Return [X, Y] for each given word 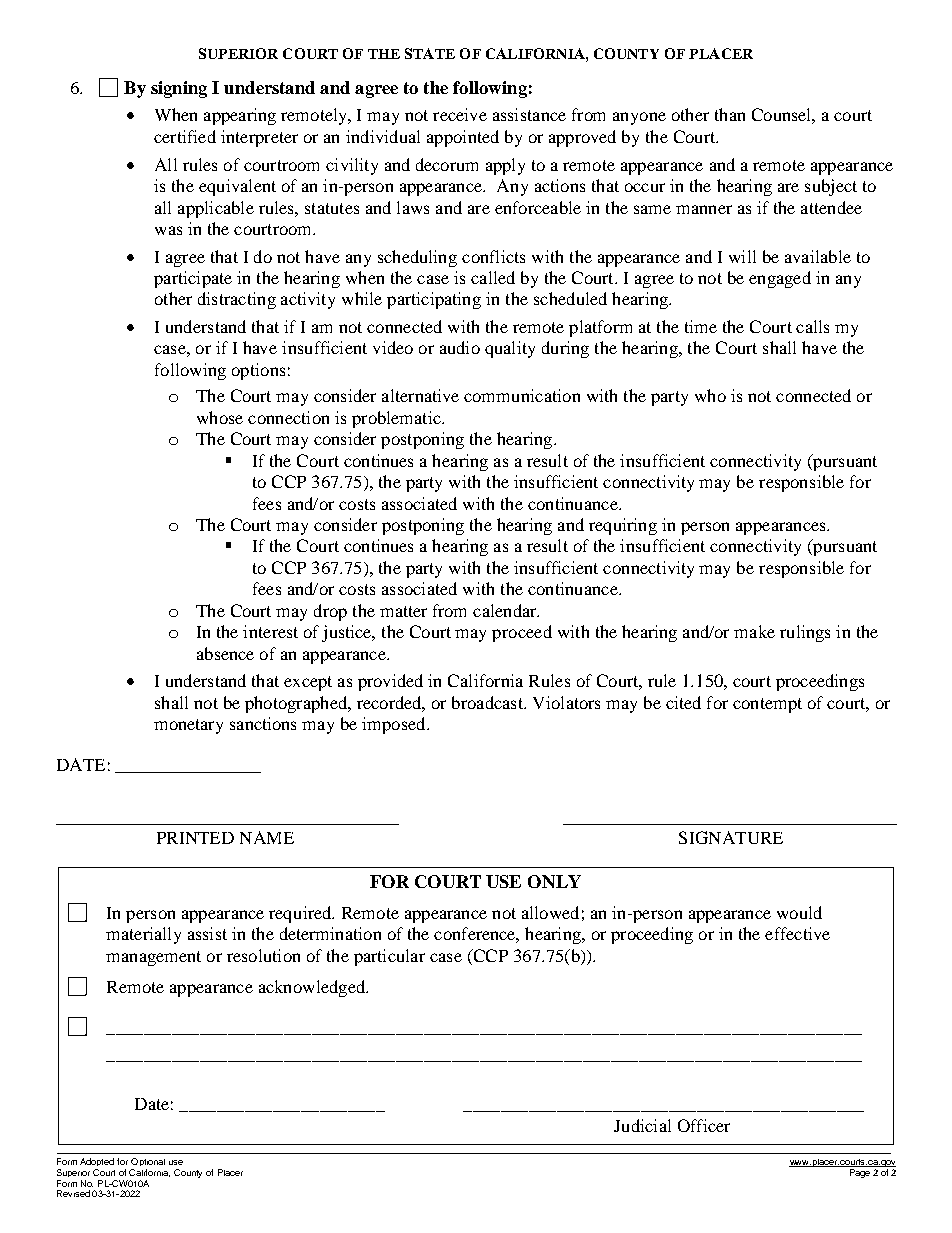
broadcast [488, 702]
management [153, 958]
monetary [188, 726]
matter [403, 611]
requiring [623, 526]
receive [460, 114]
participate [193, 279]
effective [797, 933]
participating [434, 300]
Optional [148, 1164]
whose [220, 417]
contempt [767, 705]
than [730, 114]
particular [389, 957]
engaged [780, 279]
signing [179, 89]
